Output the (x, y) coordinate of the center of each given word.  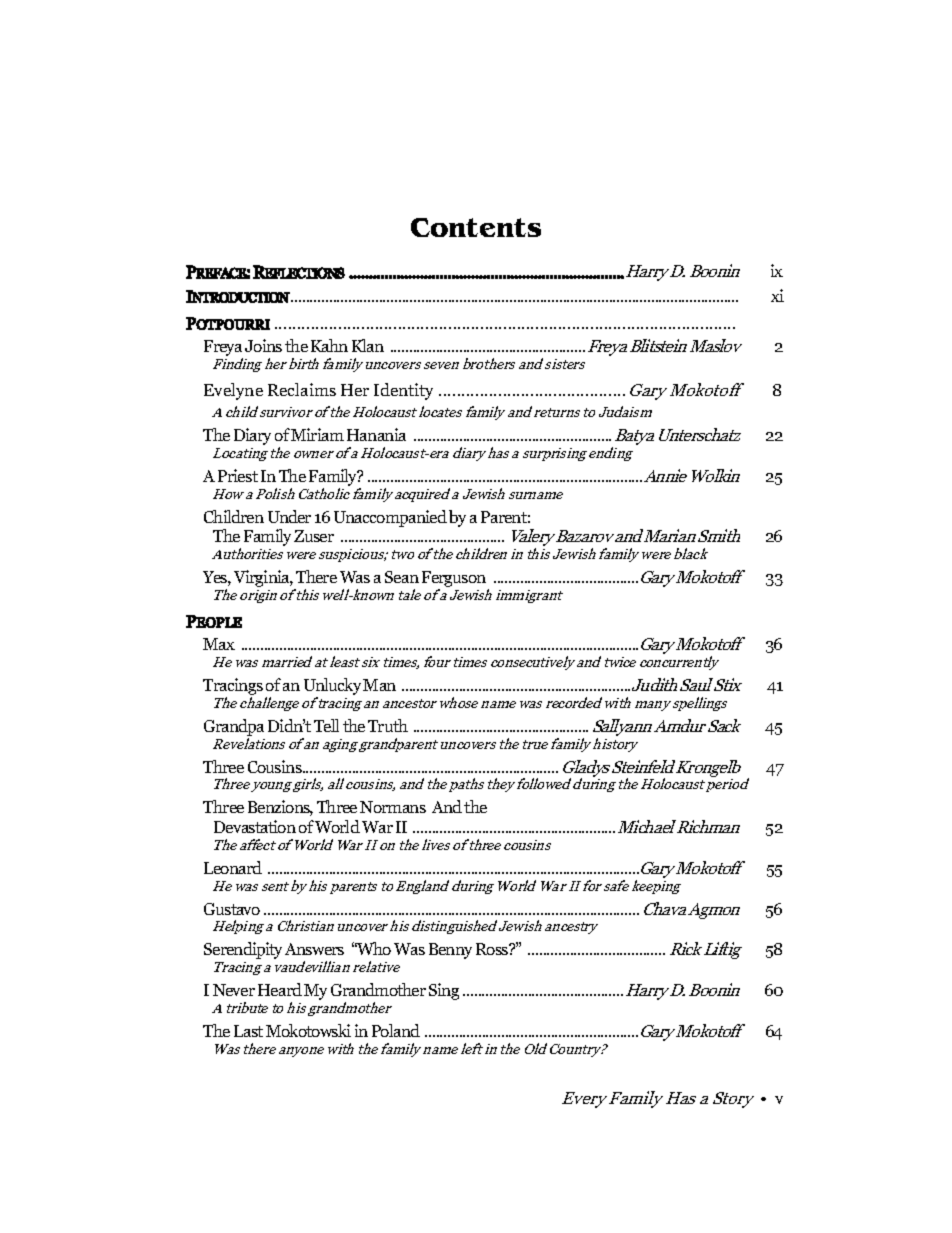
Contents (476, 227)
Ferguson (455, 580)
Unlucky (334, 688)
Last (248, 1031)
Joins (263, 345)
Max (219, 644)
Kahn (329, 345)
